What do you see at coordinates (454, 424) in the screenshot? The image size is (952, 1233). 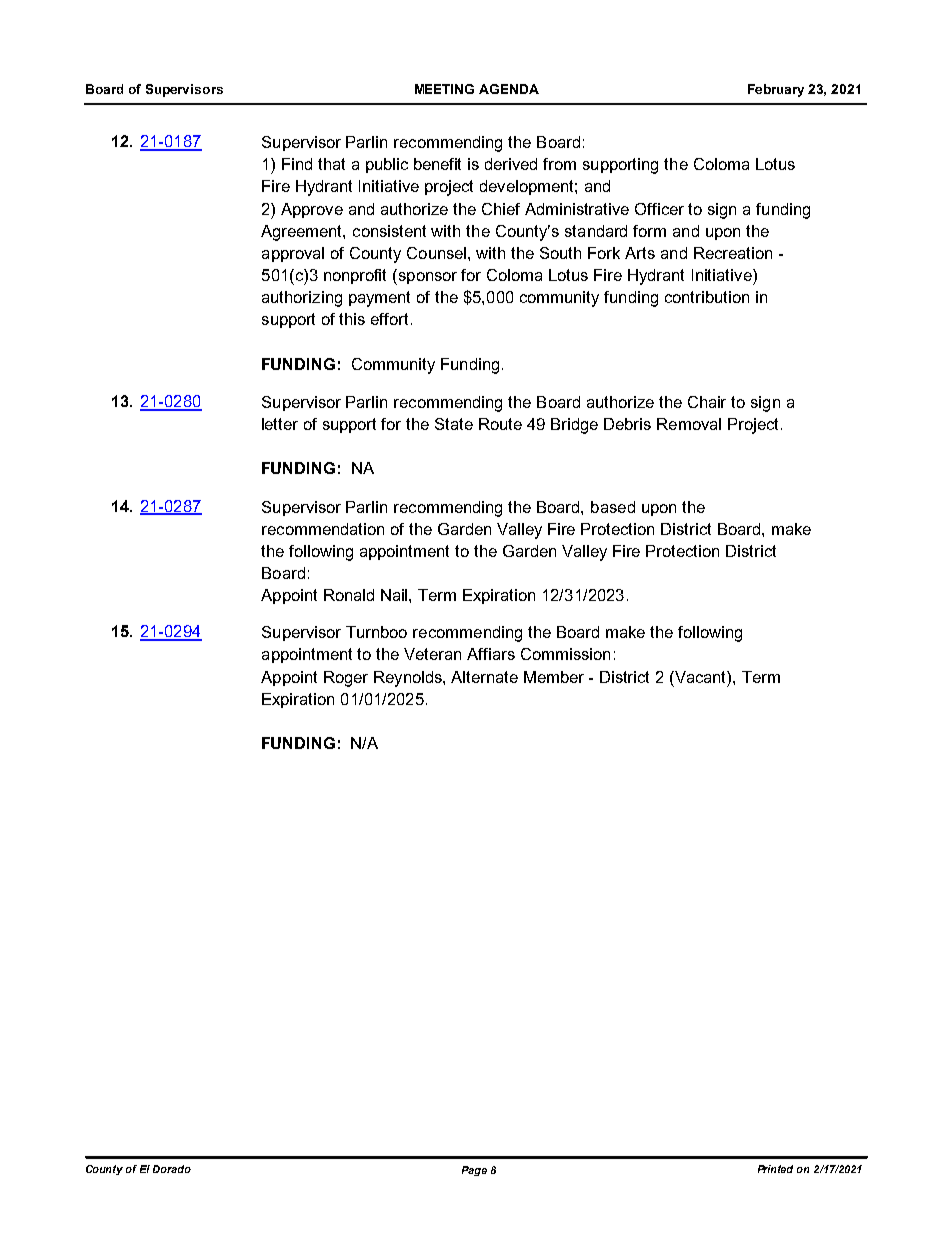 I see `State` at bounding box center [454, 424].
